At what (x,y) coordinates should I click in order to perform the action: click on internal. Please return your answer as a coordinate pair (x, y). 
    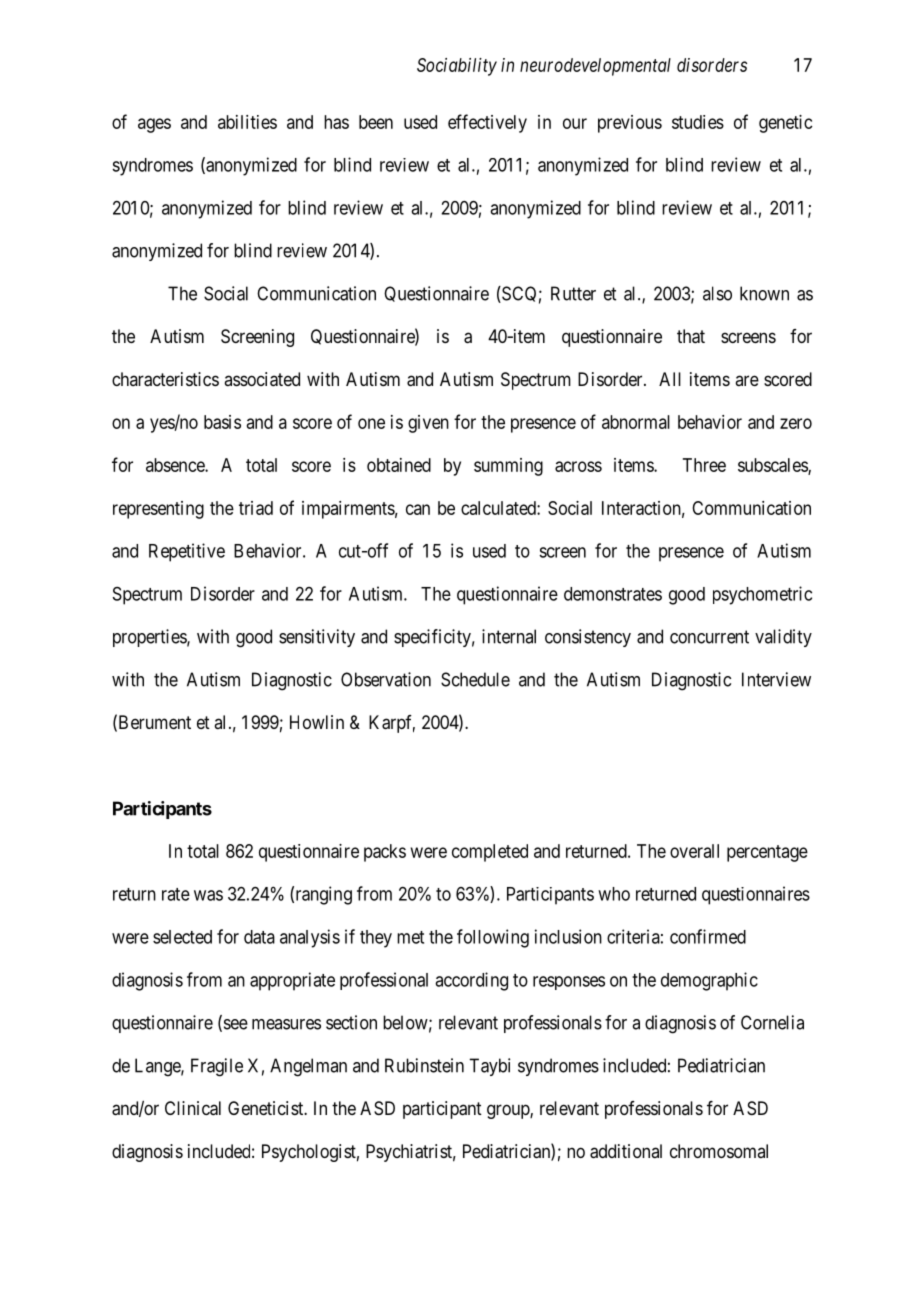
    Looking at the image, I should click on (509, 636).
